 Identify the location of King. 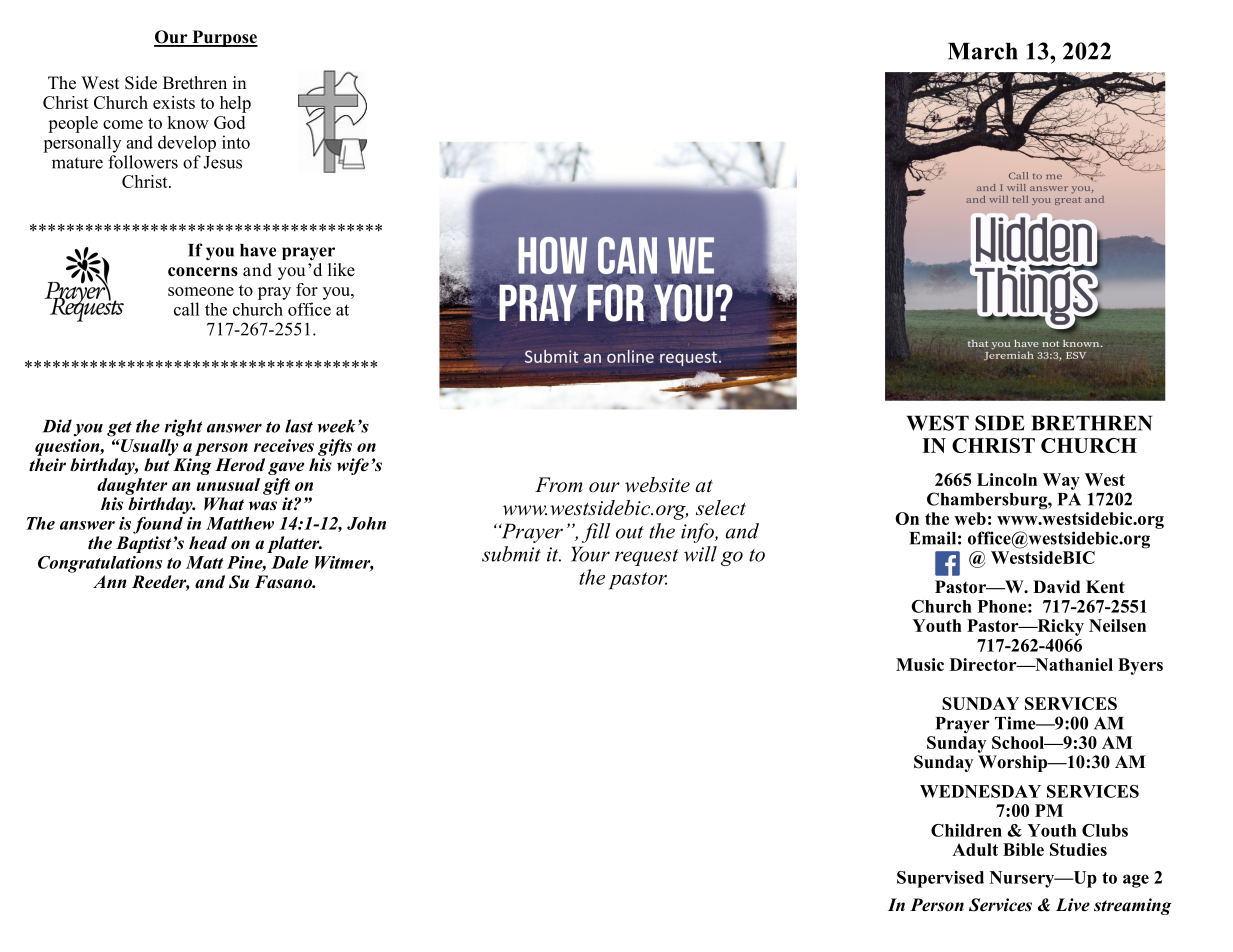
(192, 466).
